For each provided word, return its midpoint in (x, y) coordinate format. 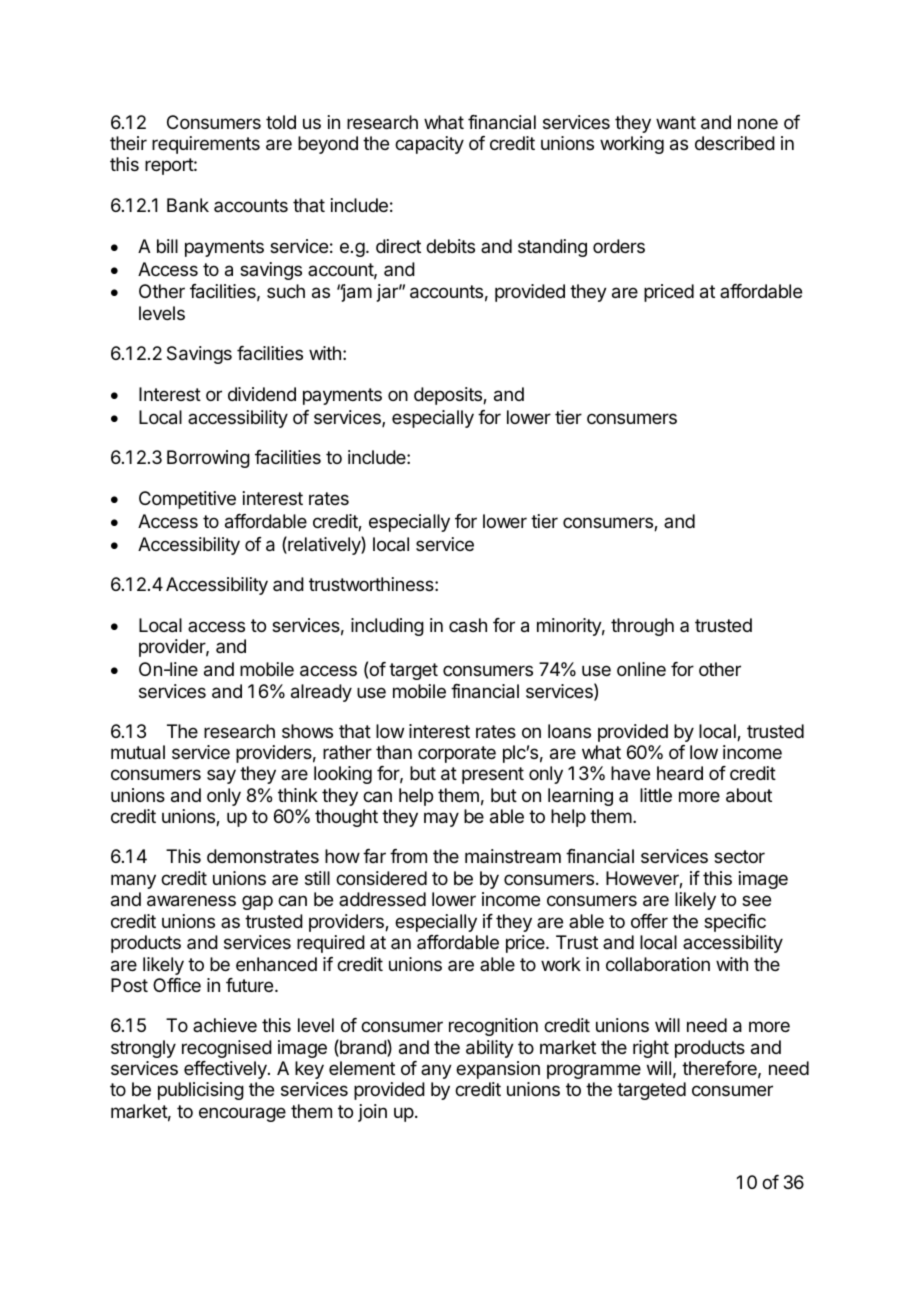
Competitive (187, 500)
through (642, 627)
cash (468, 625)
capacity (429, 145)
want (676, 123)
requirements (206, 145)
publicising (201, 1091)
